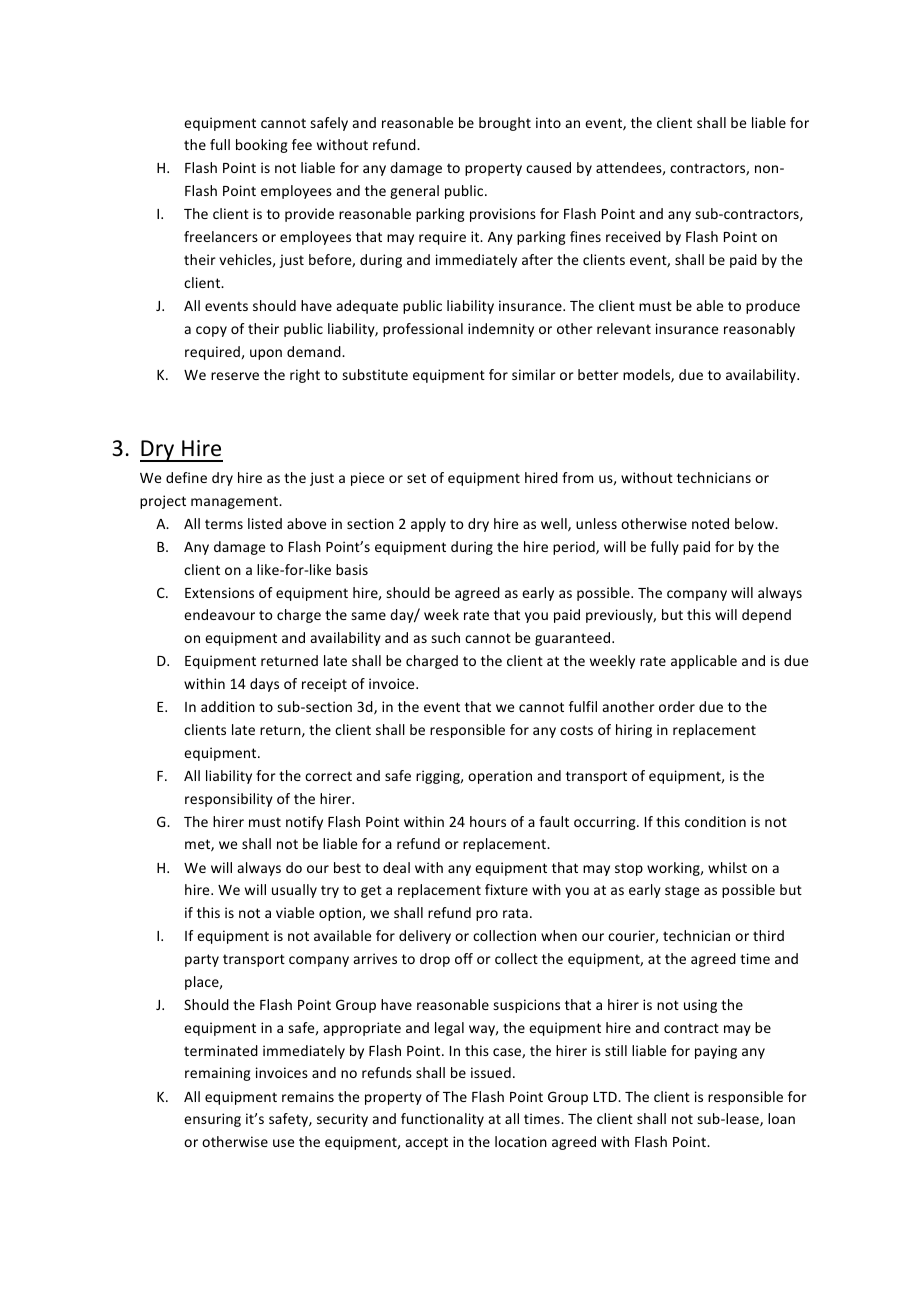  What do you see at coordinates (766, 616) in the screenshot?
I see `depend` at bounding box center [766, 616].
